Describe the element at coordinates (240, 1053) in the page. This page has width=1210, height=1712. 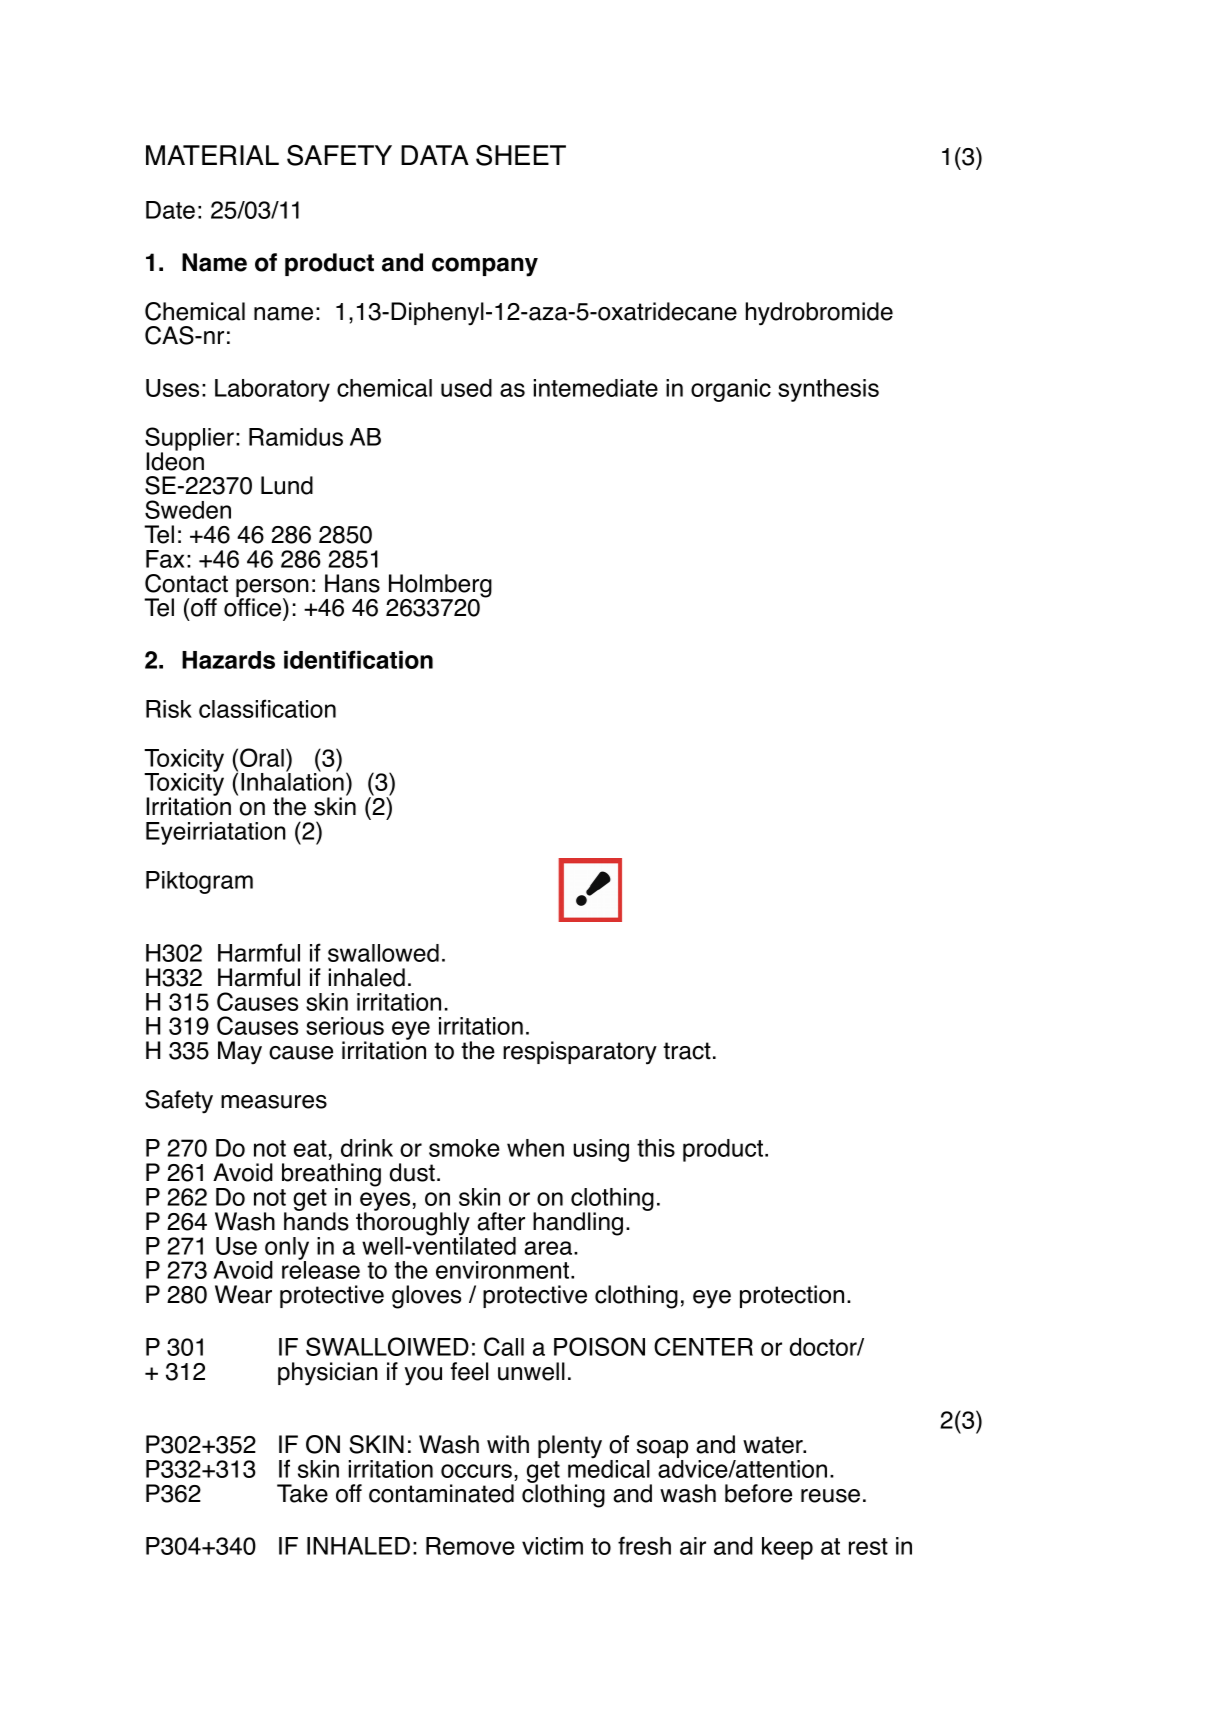
I see `May` at that location.
